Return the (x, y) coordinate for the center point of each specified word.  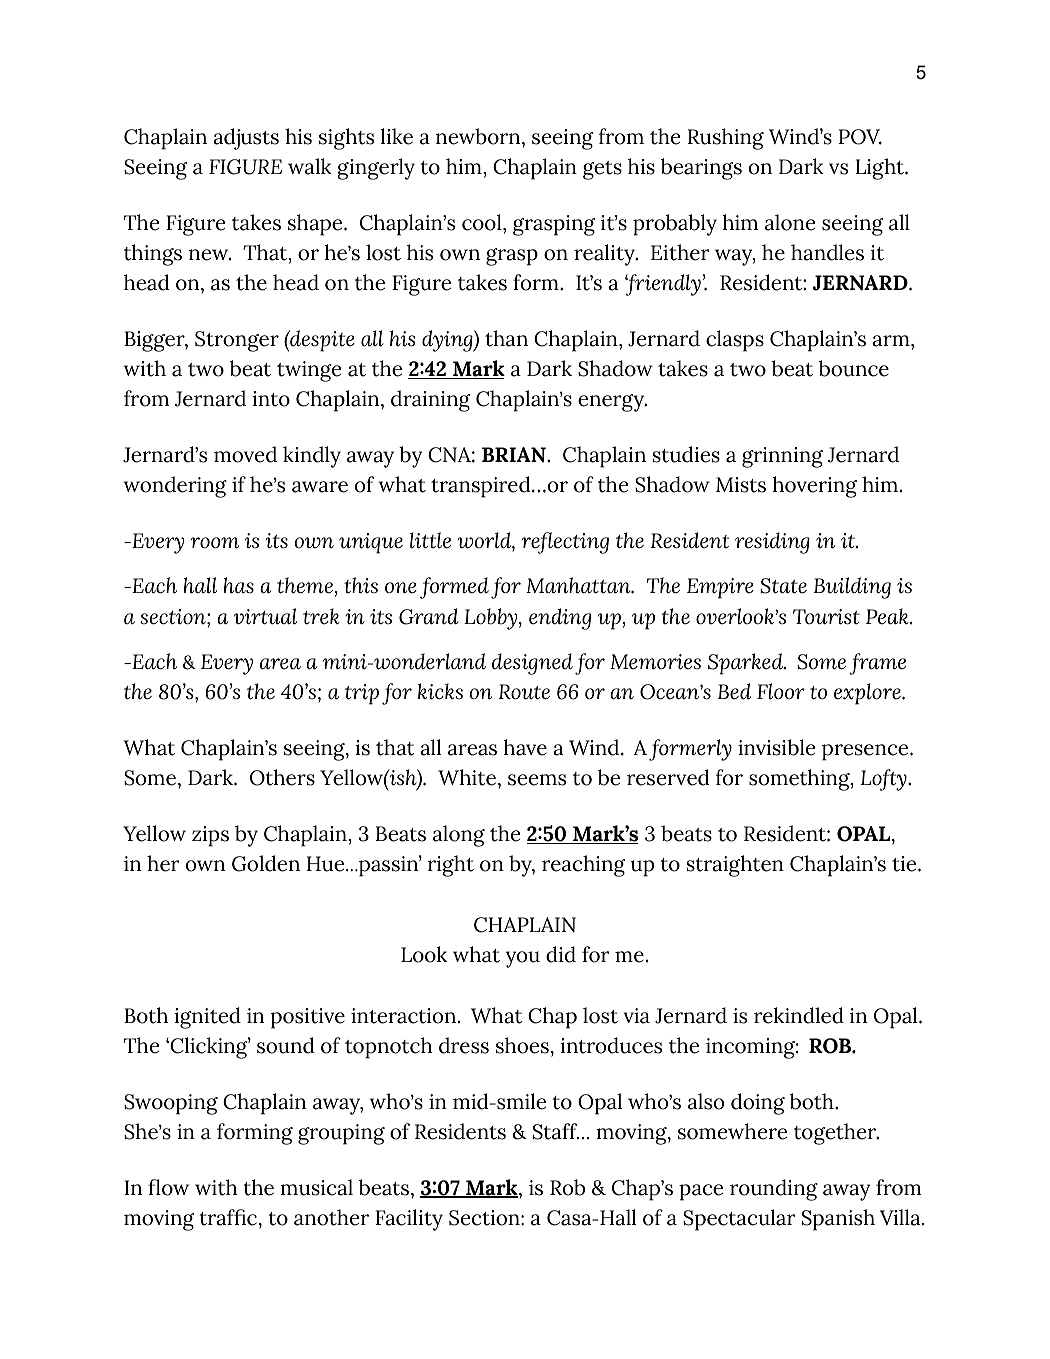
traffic (228, 1217)
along (459, 836)
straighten (735, 866)
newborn (479, 136)
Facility (409, 1220)
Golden (266, 863)
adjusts (246, 139)
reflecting (565, 543)
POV (860, 137)
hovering (815, 487)
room (215, 543)
